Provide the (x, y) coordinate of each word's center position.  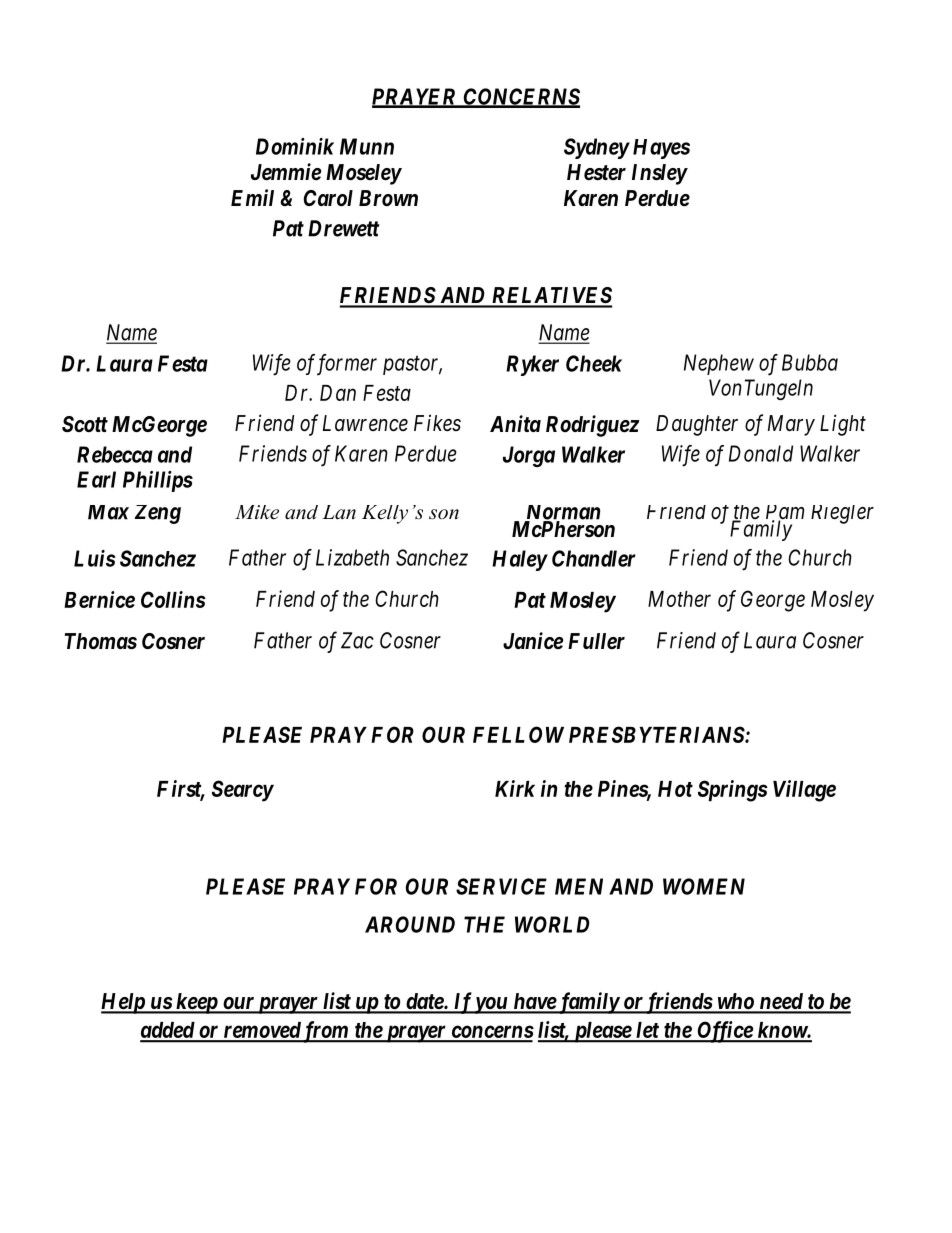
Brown (388, 198)
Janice (533, 640)
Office (724, 1032)
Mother (679, 599)
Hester (596, 172)
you (490, 1005)
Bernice (99, 599)
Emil (252, 197)
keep (196, 1003)
